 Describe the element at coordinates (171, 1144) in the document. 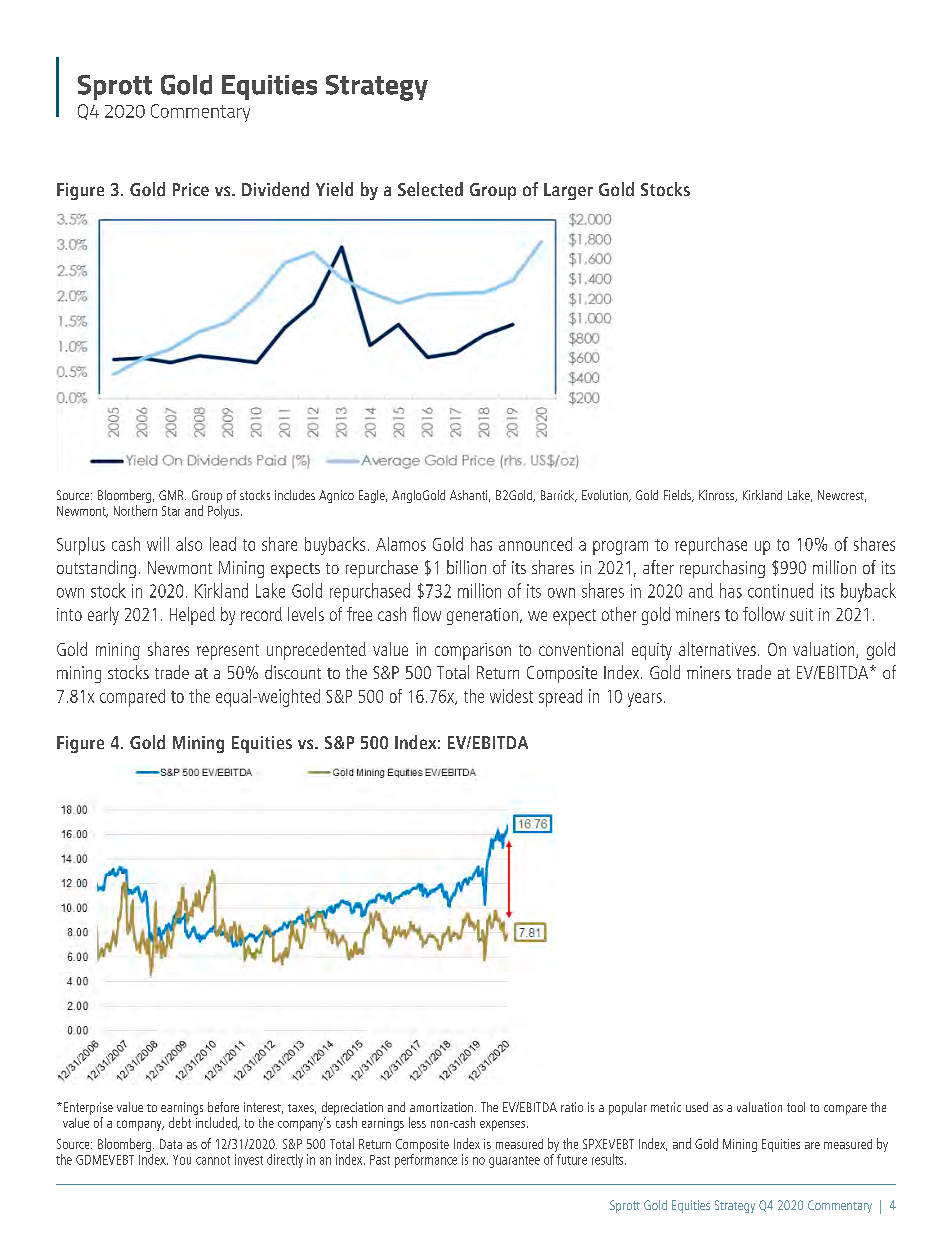

I see `Data` at that location.
